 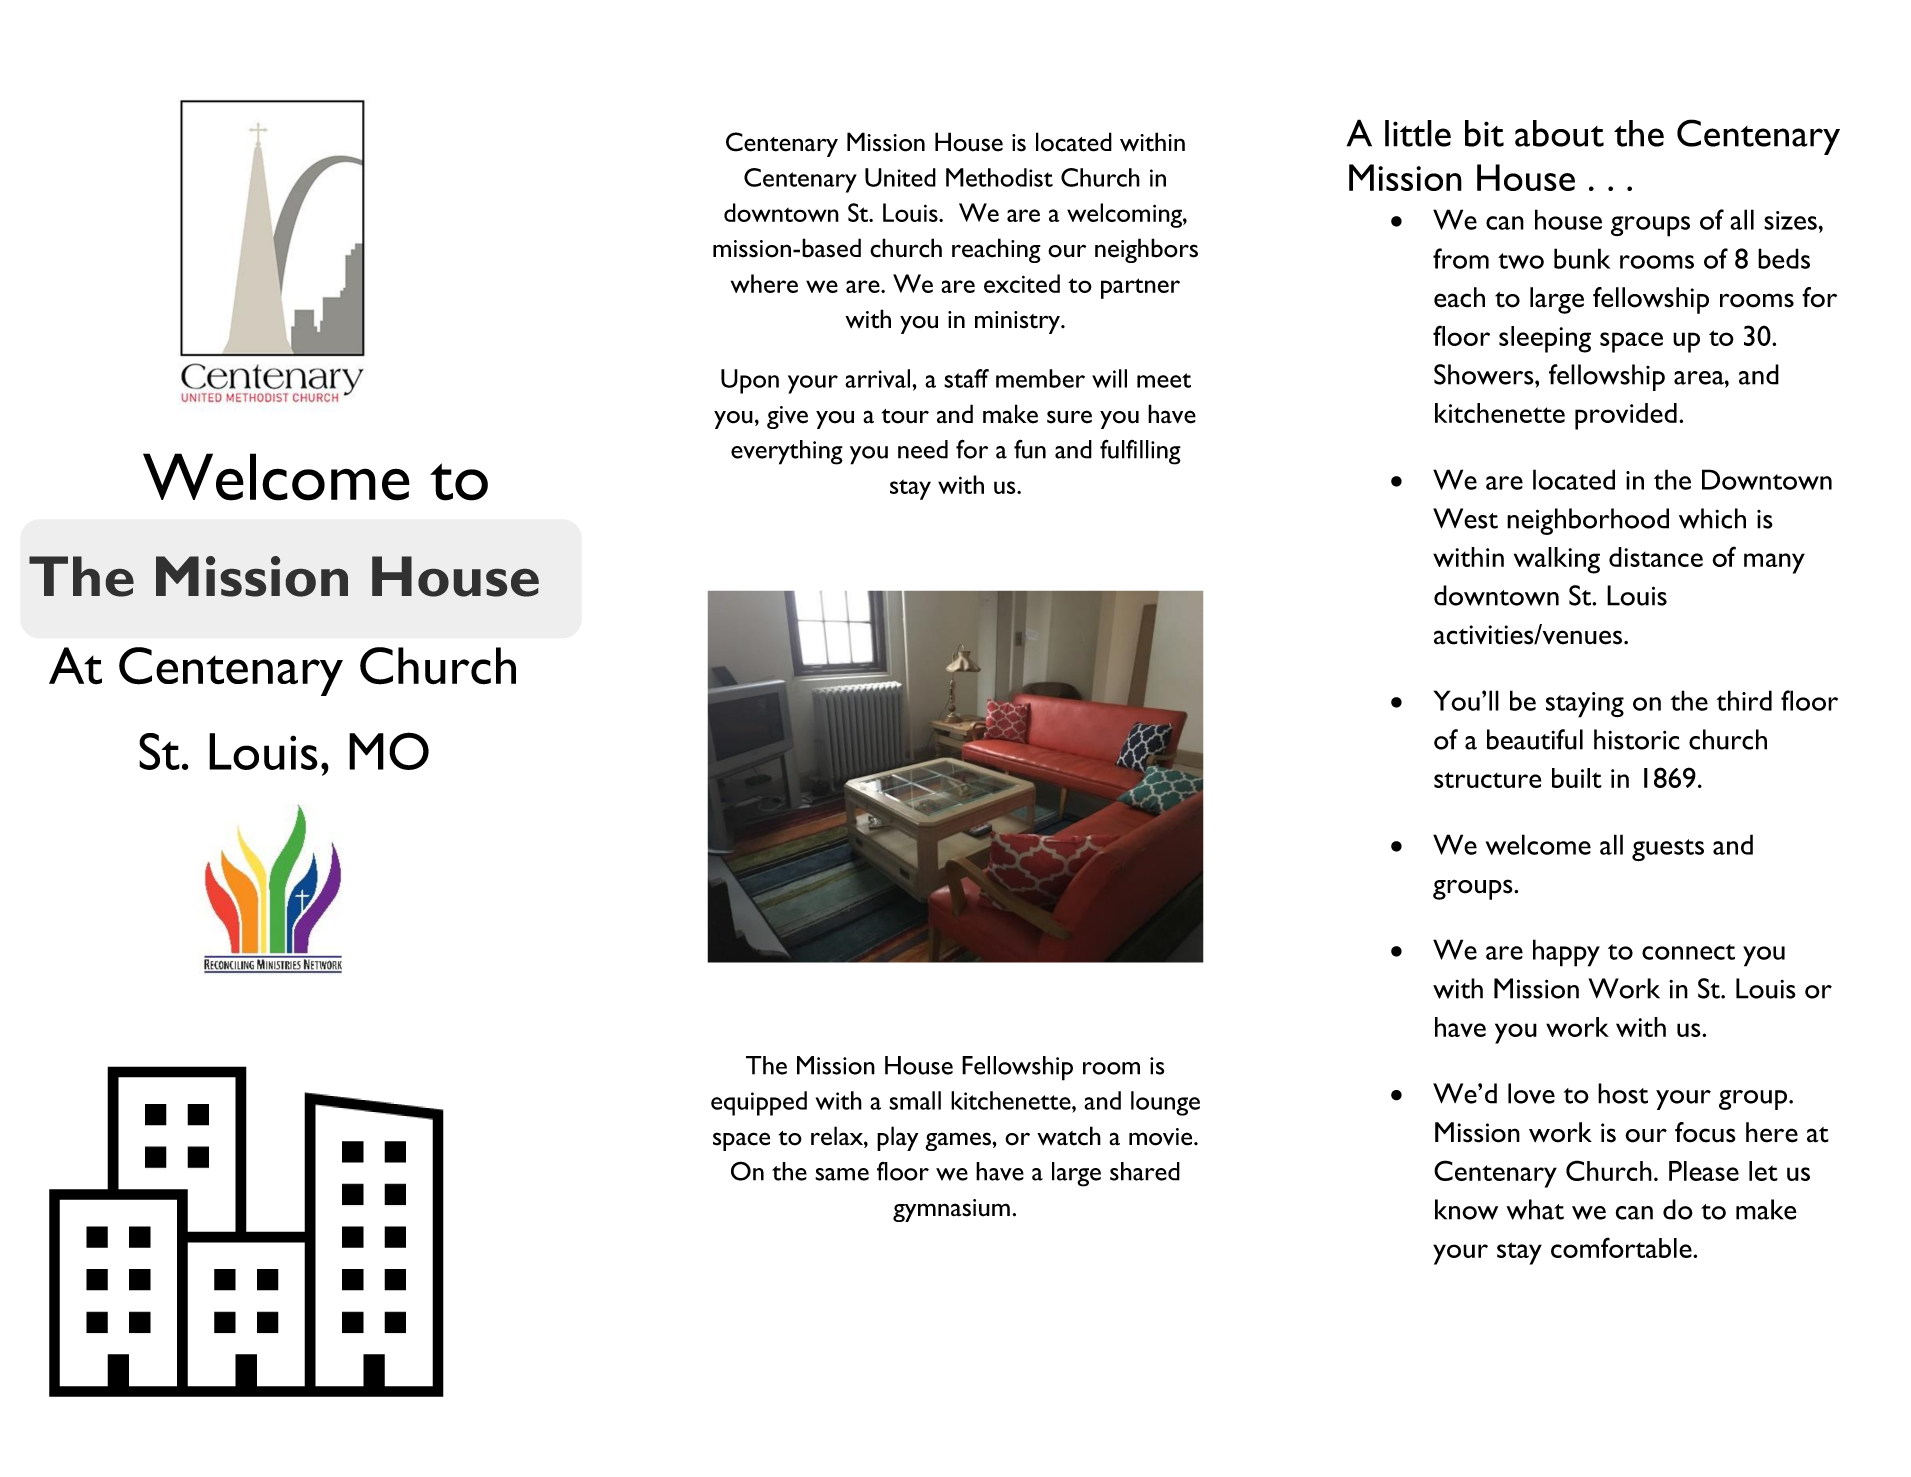 What do you see at coordinates (1559, 133) in the screenshot?
I see `about` at bounding box center [1559, 133].
